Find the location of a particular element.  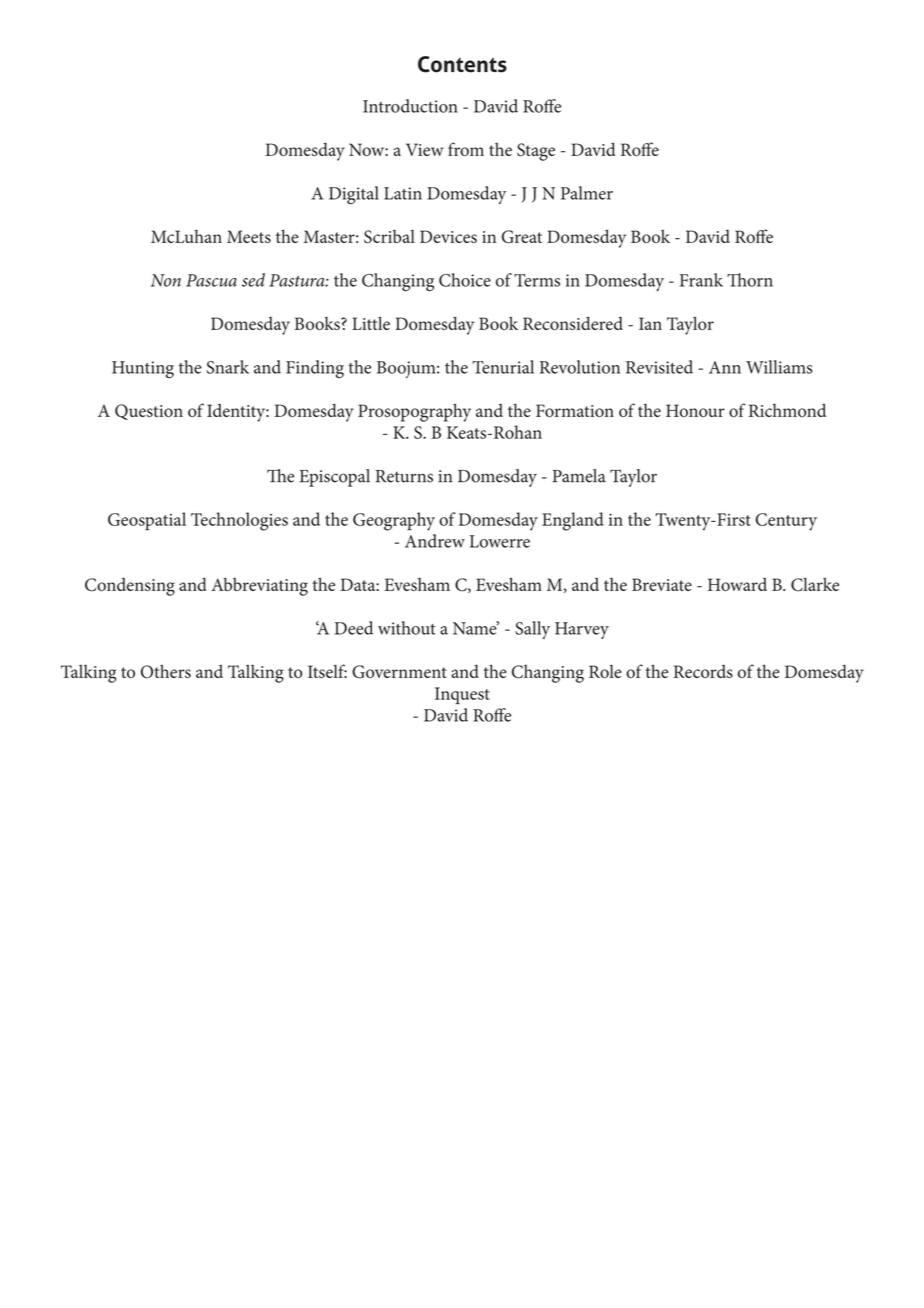

Howard is located at coordinates (737, 584).
